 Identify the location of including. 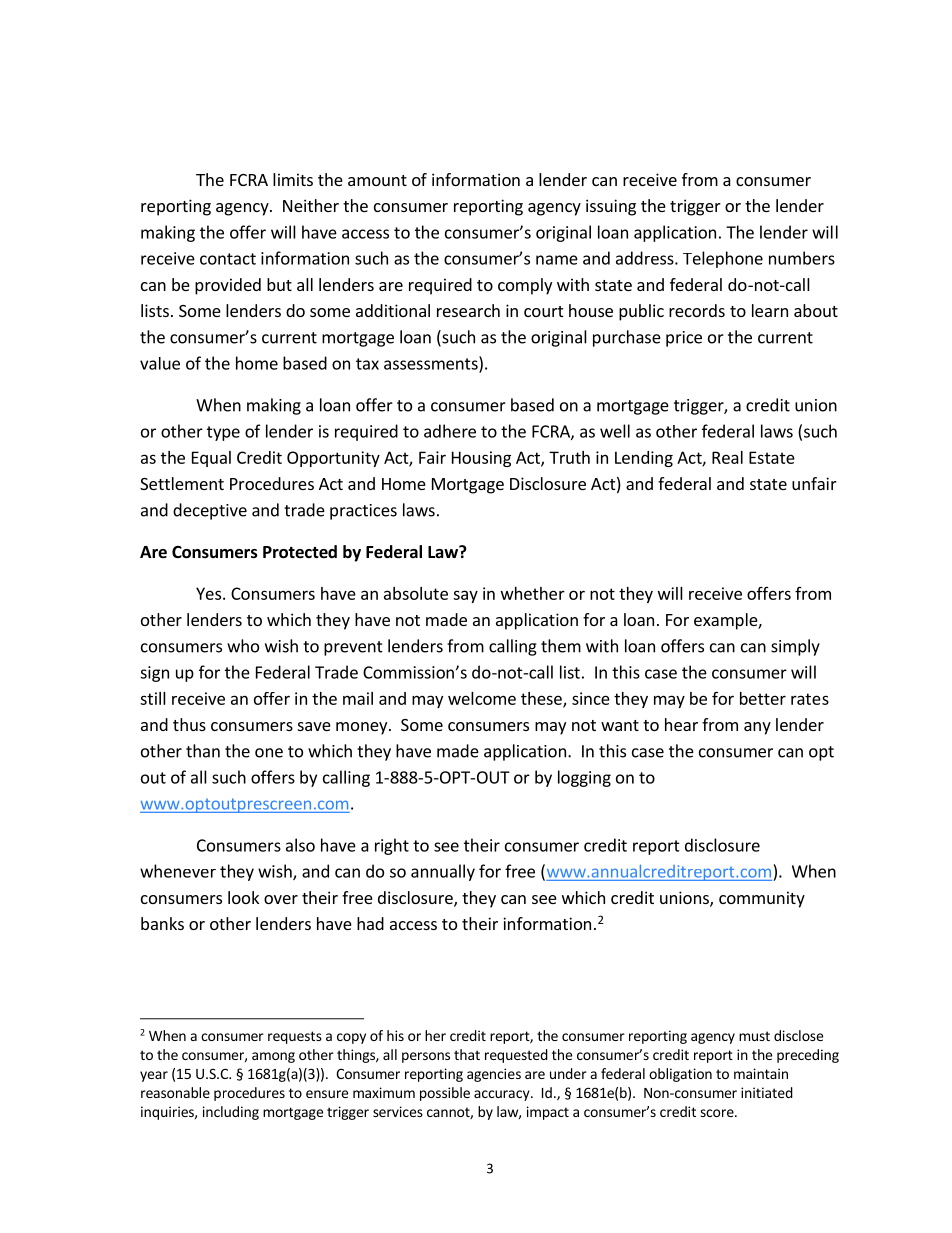
(231, 1113).
